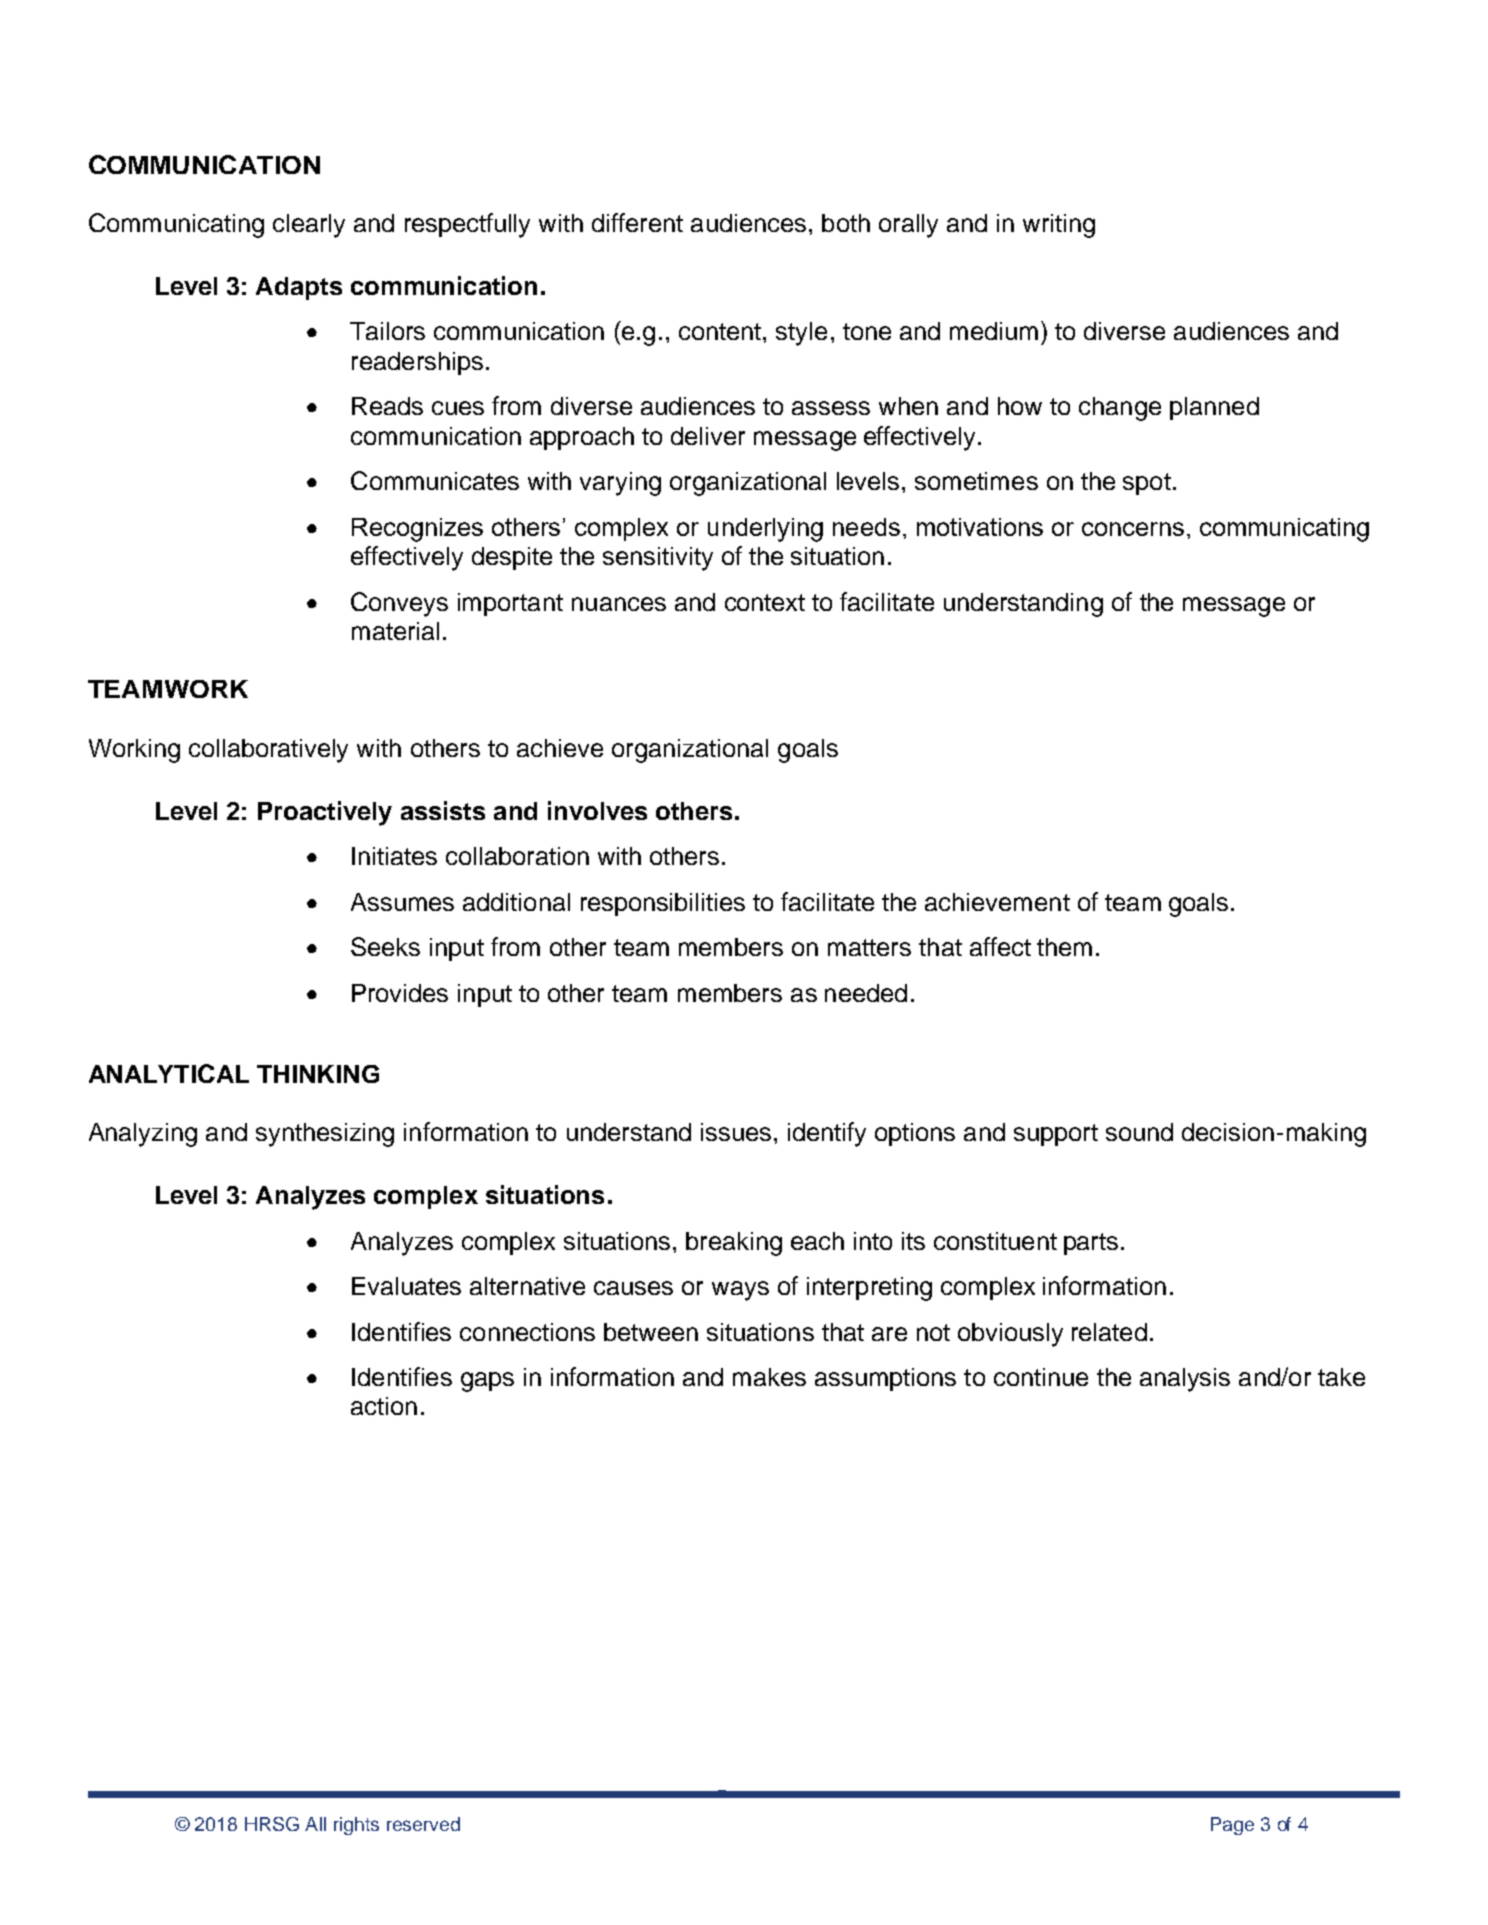 This page has width=1488, height=1925. Describe the element at coordinates (866, 993) in the page. I see `needed` at that location.
